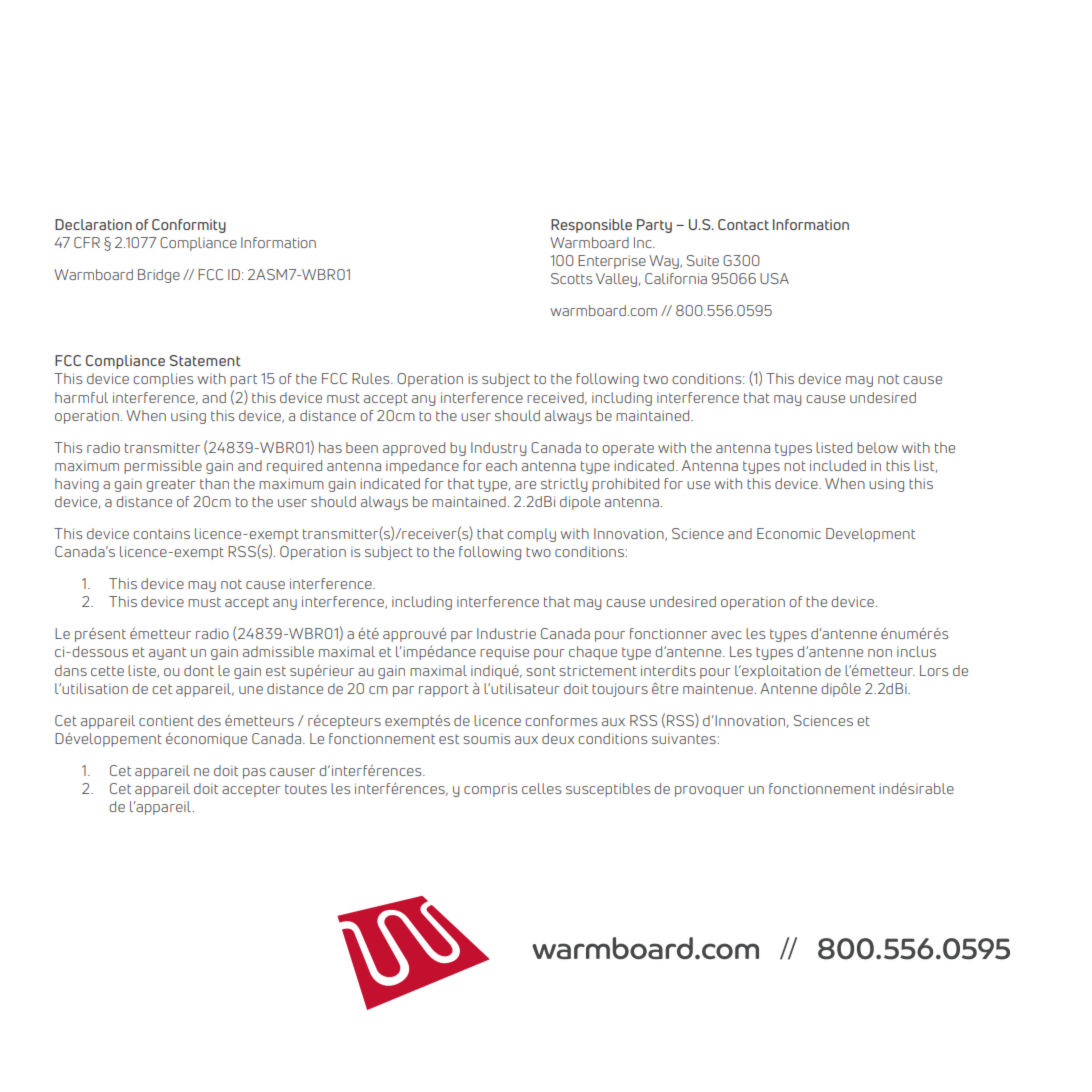 This document has width=1092, height=1092. What do you see at coordinates (726, 635) in the document?
I see `avec` at bounding box center [726, 635].
